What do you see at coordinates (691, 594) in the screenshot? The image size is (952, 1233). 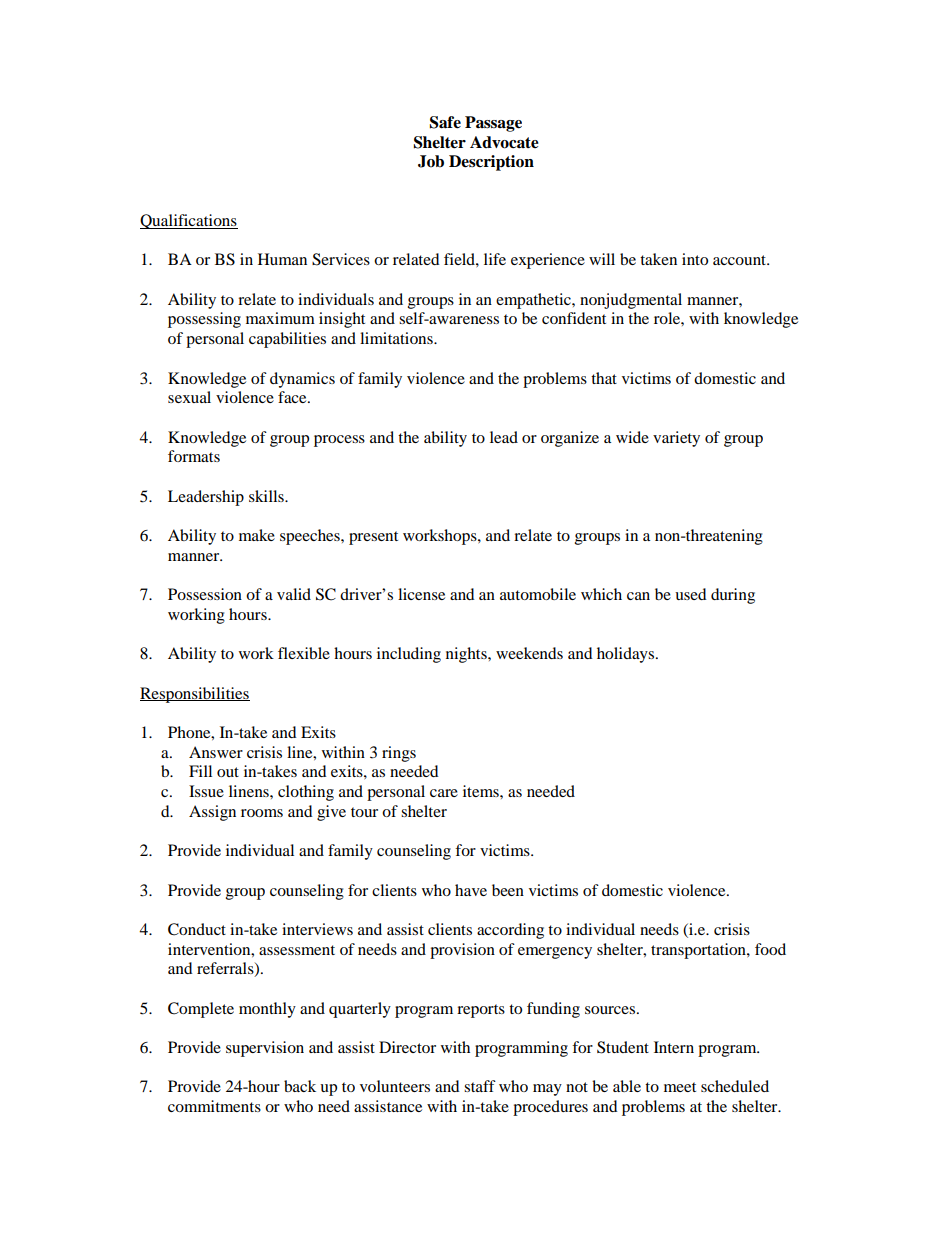 I see `used` at bounding box center [691, 594].
